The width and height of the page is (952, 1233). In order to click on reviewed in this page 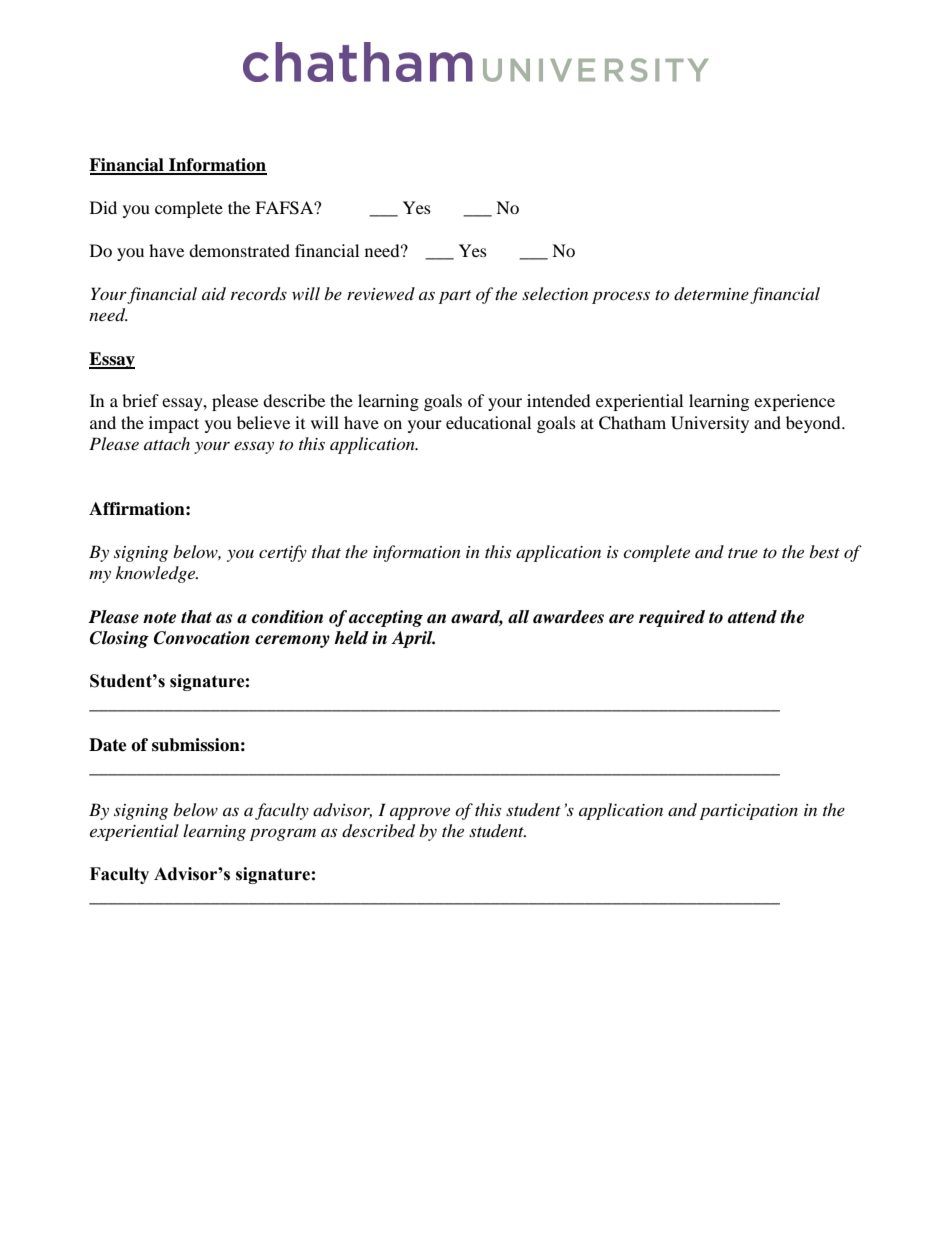, I will do `click(381, 293)`.
